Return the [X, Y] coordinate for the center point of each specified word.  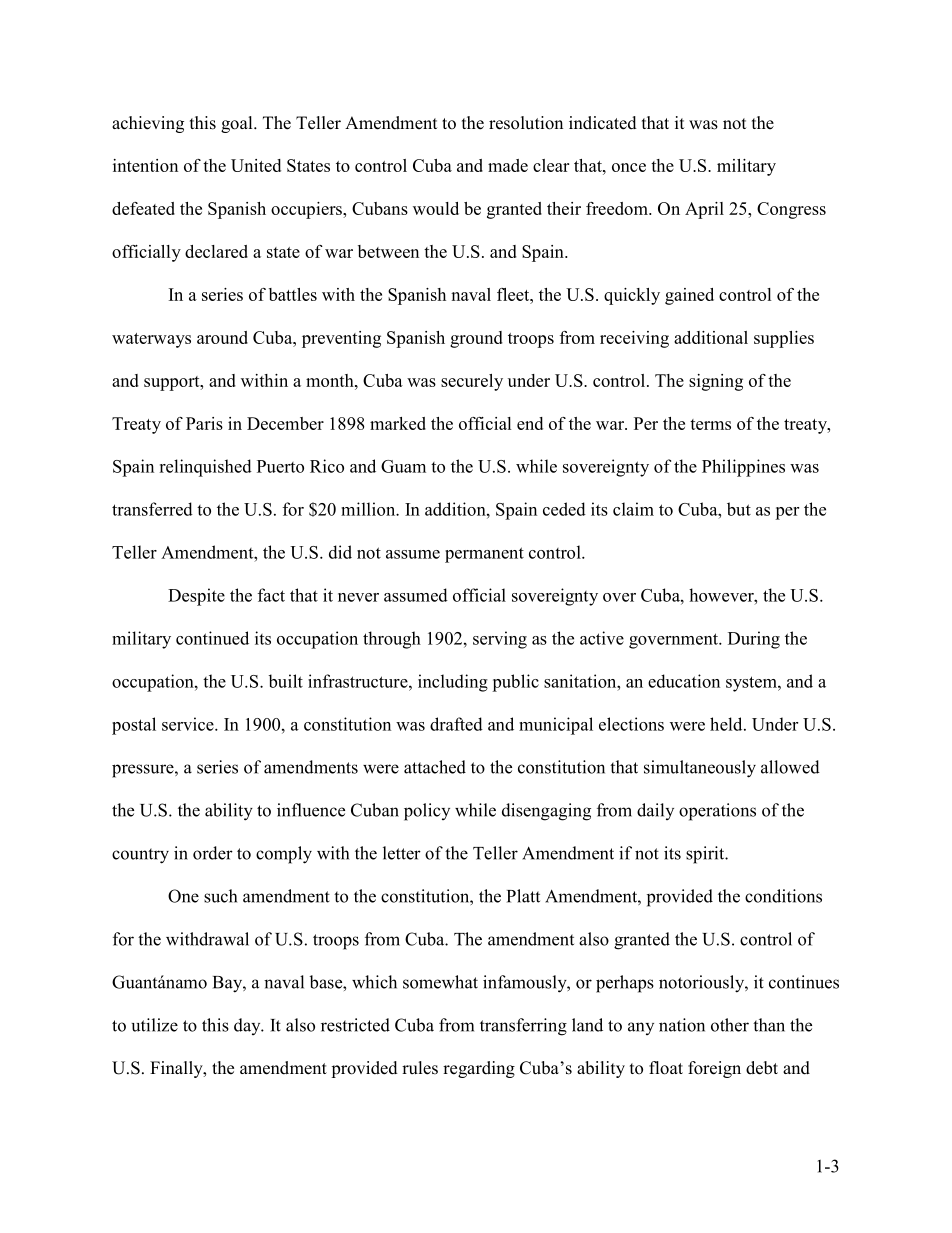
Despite [196, 597]
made [508, 165]
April [704, 210]
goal [238, 124]
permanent [484, 555]
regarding [479, 1069]
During [754, 640]
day [248, 1026]
